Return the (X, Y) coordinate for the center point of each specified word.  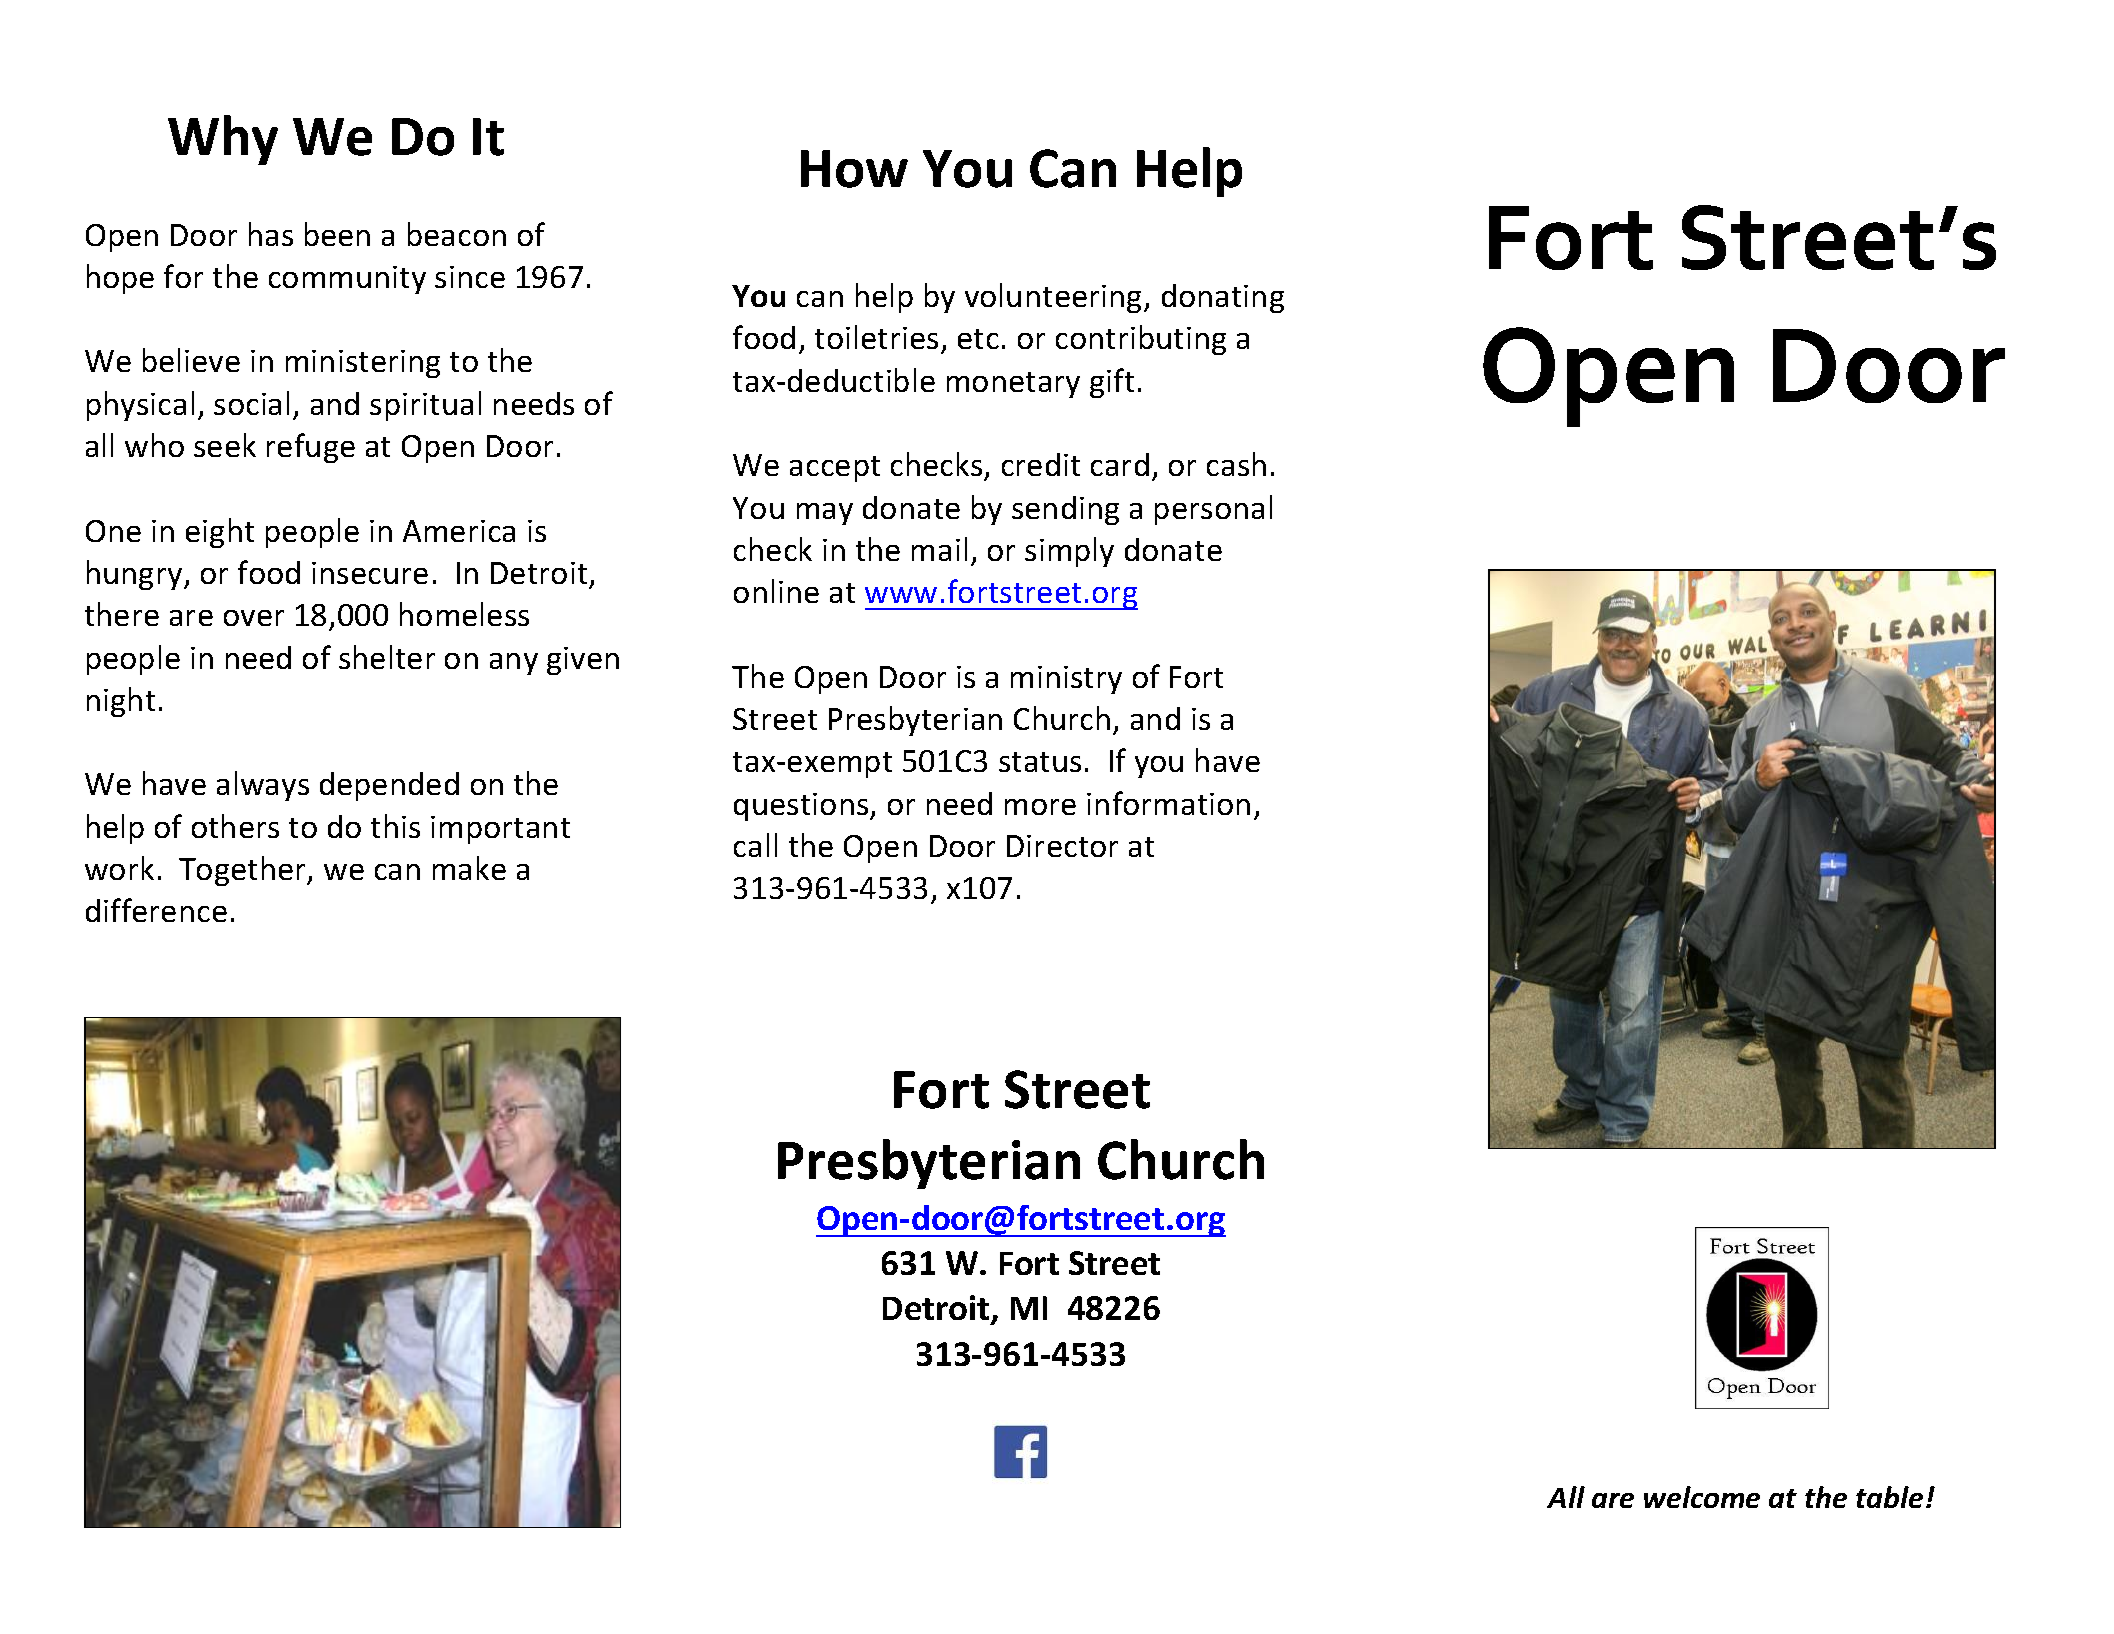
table (1889, 1497)
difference (156, 910)
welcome (1702, 1497)
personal (1213, 510)
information (1168, 803)
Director (1062, 846)
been (337, 234)
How (854, 169)
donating (1223, 298)
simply (1069, 552)
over (254, 618)
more (1040, 807)
